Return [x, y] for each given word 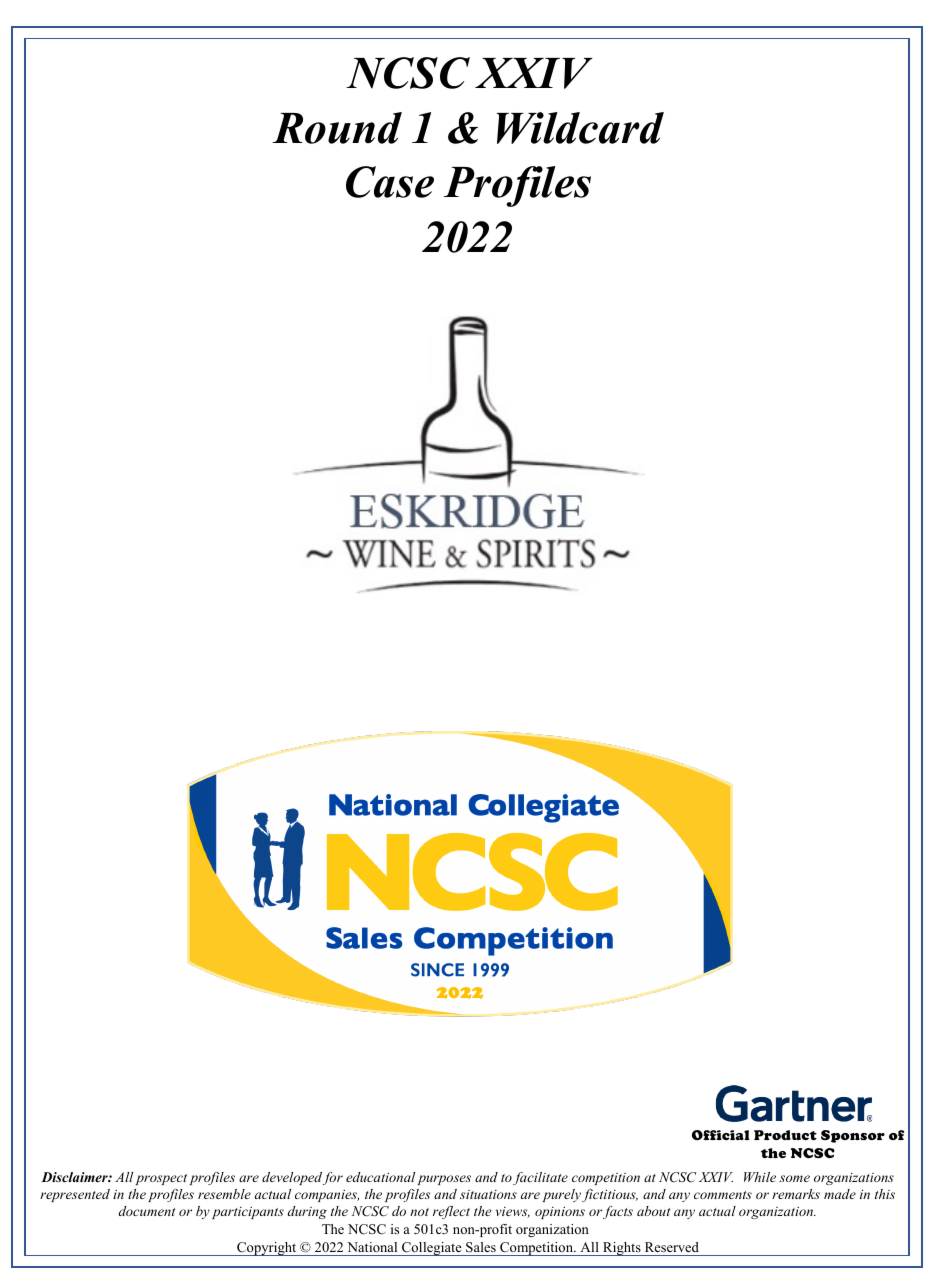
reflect [451, 1212]
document [147, 1211]
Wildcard [580, 128]
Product [785, 1135]
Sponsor [853, 1136]
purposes [444, 1180]
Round [337, 128]
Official [721, 1135]
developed [292, 1178]
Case [390, 182]
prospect [161, 1179]
